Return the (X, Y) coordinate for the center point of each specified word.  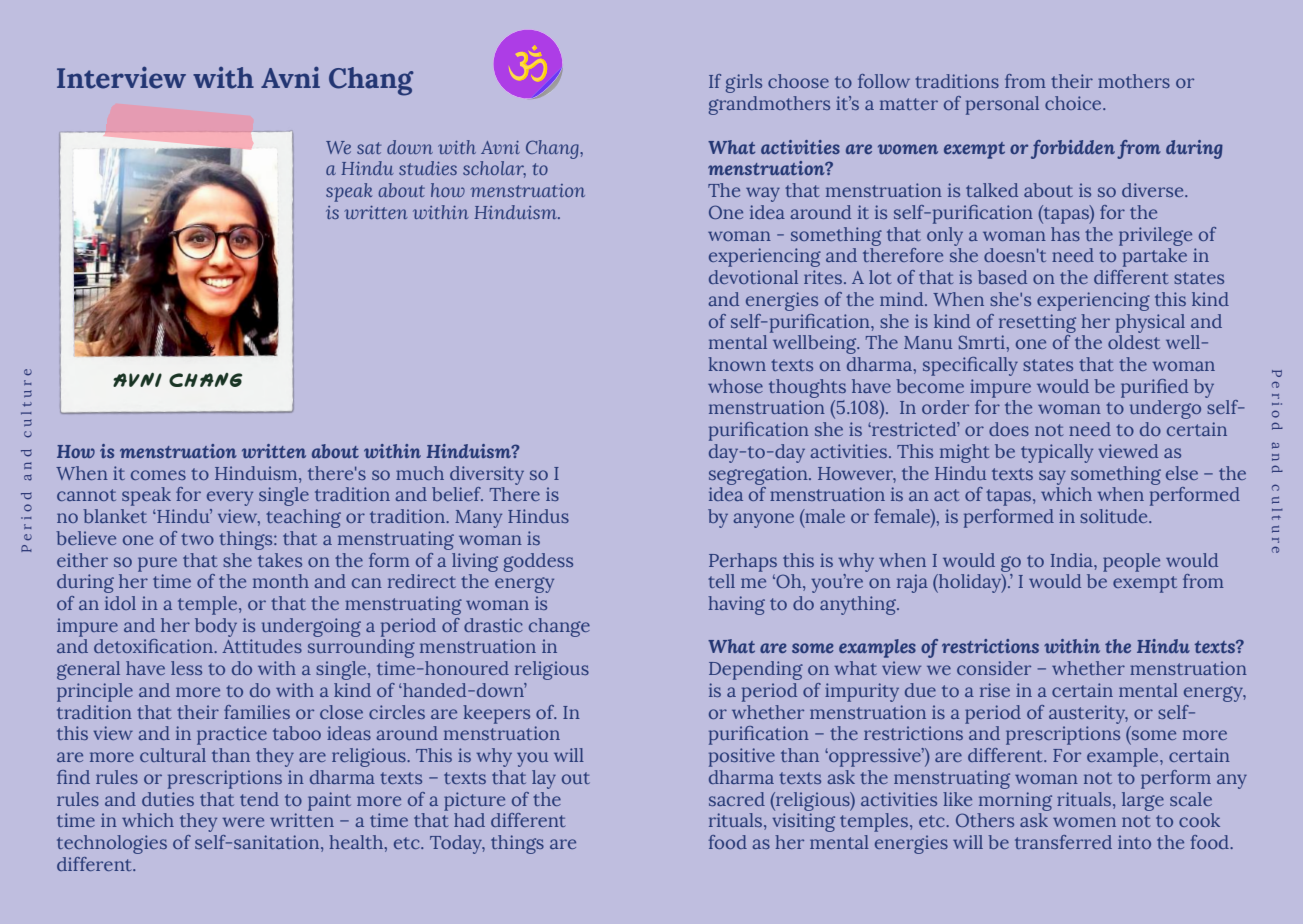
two (197, 539)
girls (743, 83)
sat (369, 148)
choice (1074, 103)
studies (428, 168)
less (186, 668)
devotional (753, 277)
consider (994, 668)
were (243, 822)
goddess (538, 562)
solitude (1115, 516)
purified (1154, 388)
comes (158, 475)
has (1065, 234)
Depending (756, 670)
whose (735, 386)
